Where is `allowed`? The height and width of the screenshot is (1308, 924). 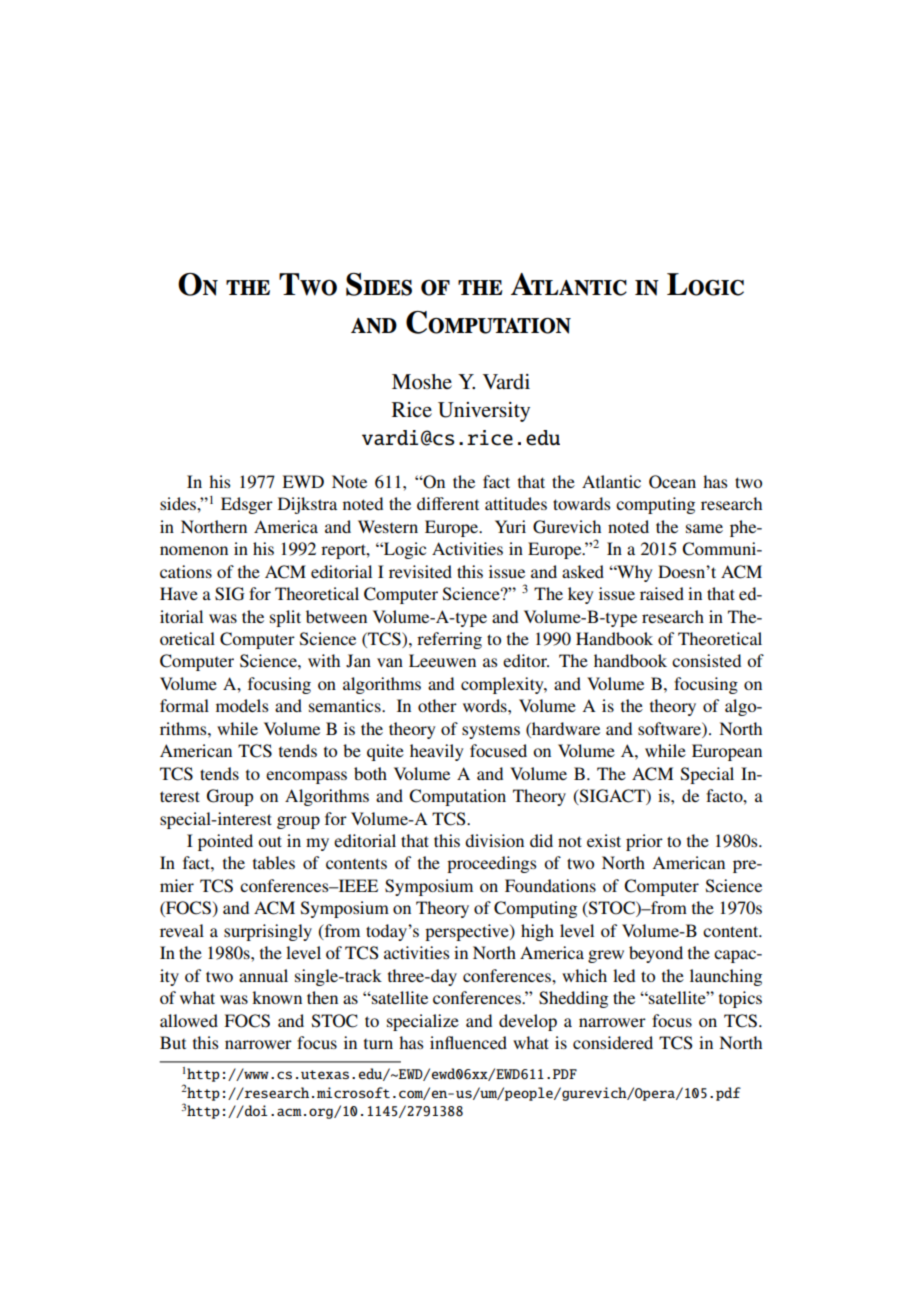
allowed is located at coordinates (189, 1020).
